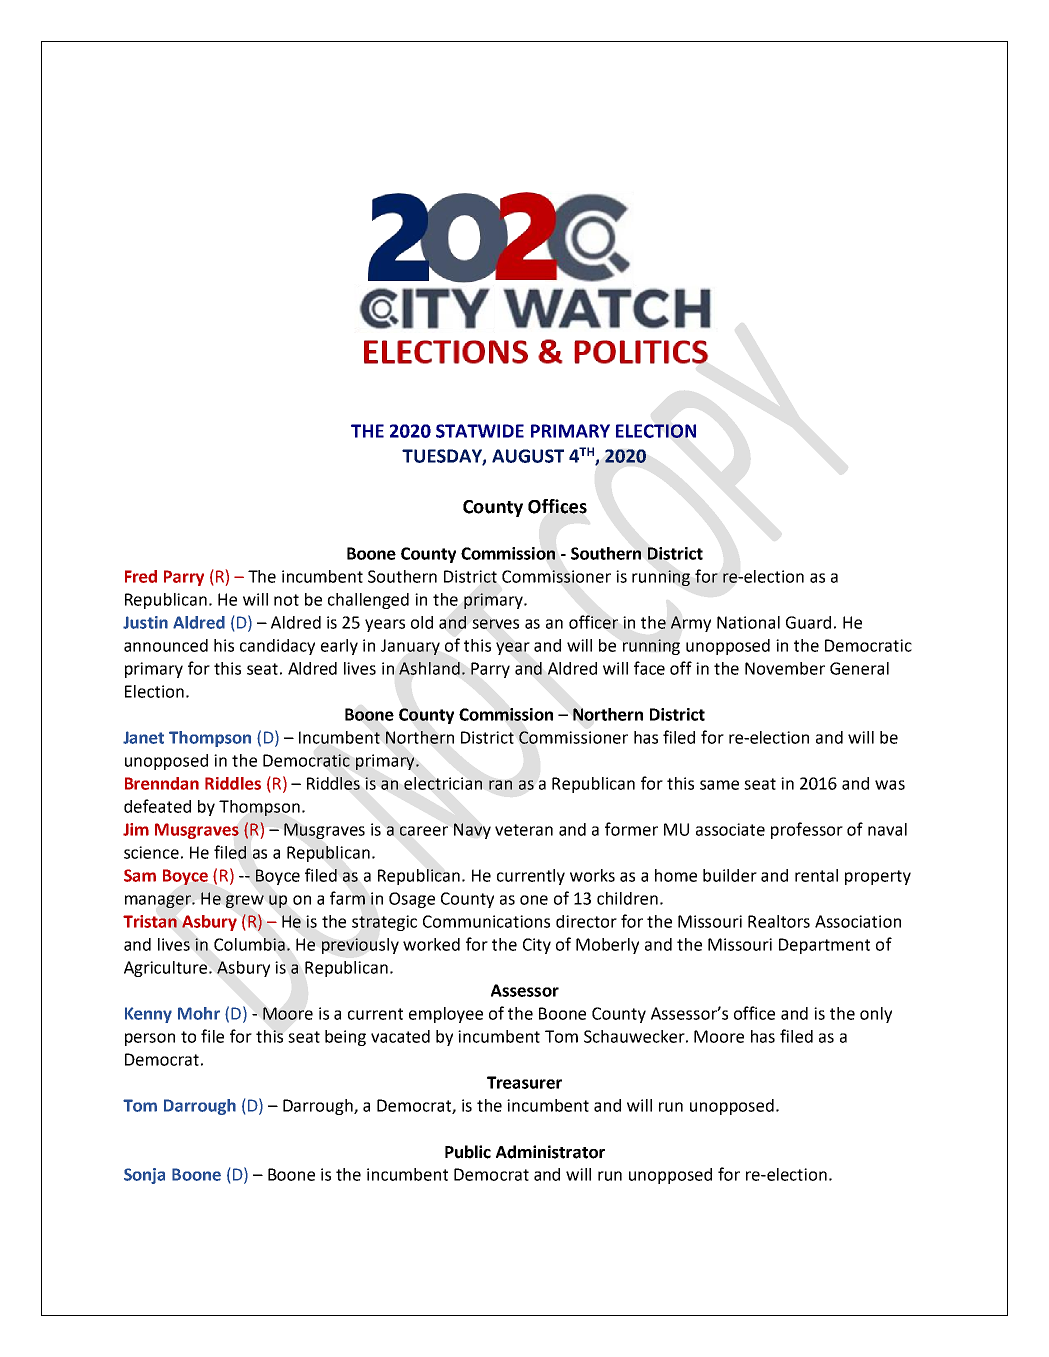  Describe the element at coordinates (141, 576) in the screenshot. I see `Fred` at that location.
